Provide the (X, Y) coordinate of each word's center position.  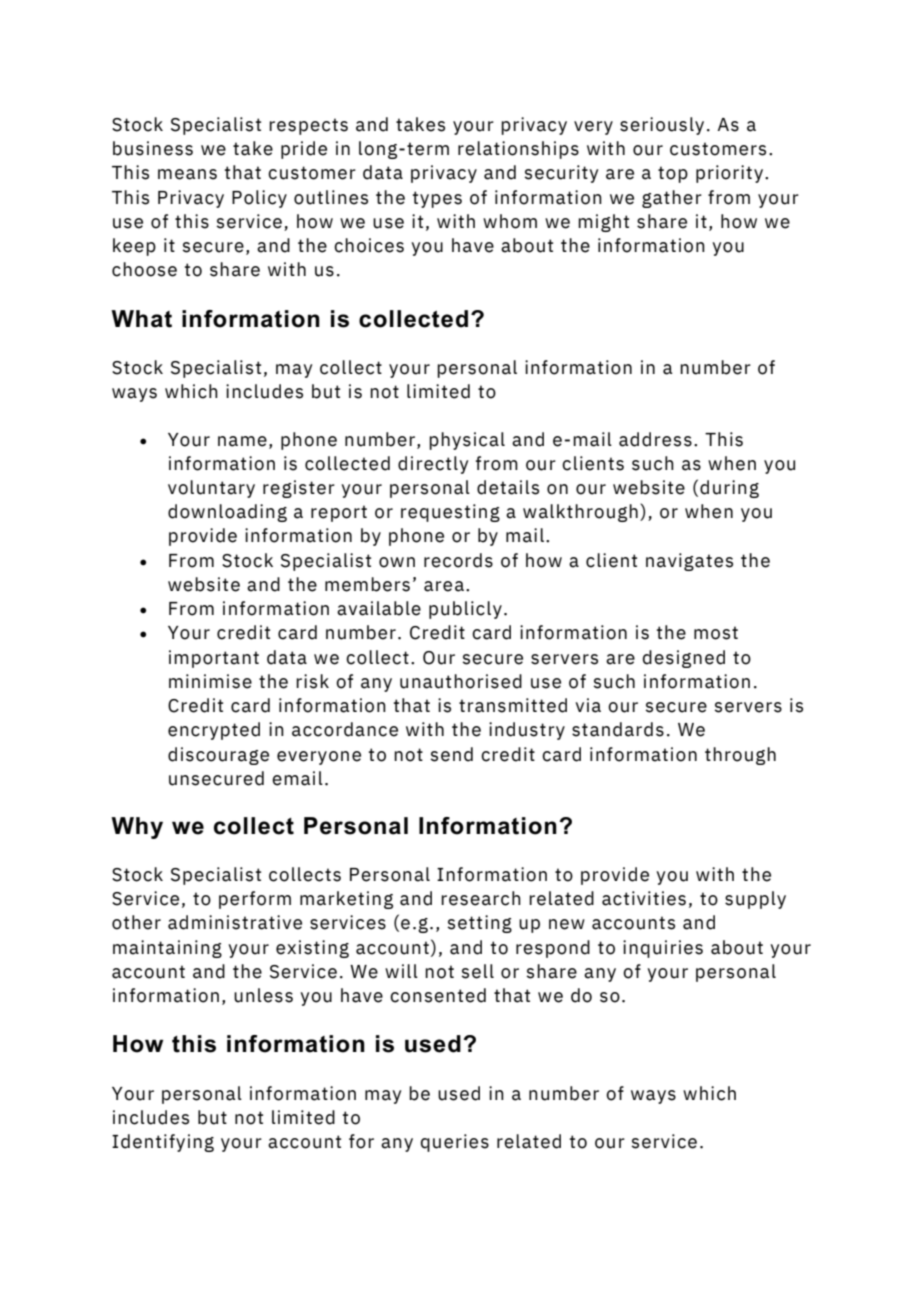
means (187, 174)
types (437, 199)
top (673, 174)
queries (455, 1143)
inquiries (663, 949)
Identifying (163, 1143)
